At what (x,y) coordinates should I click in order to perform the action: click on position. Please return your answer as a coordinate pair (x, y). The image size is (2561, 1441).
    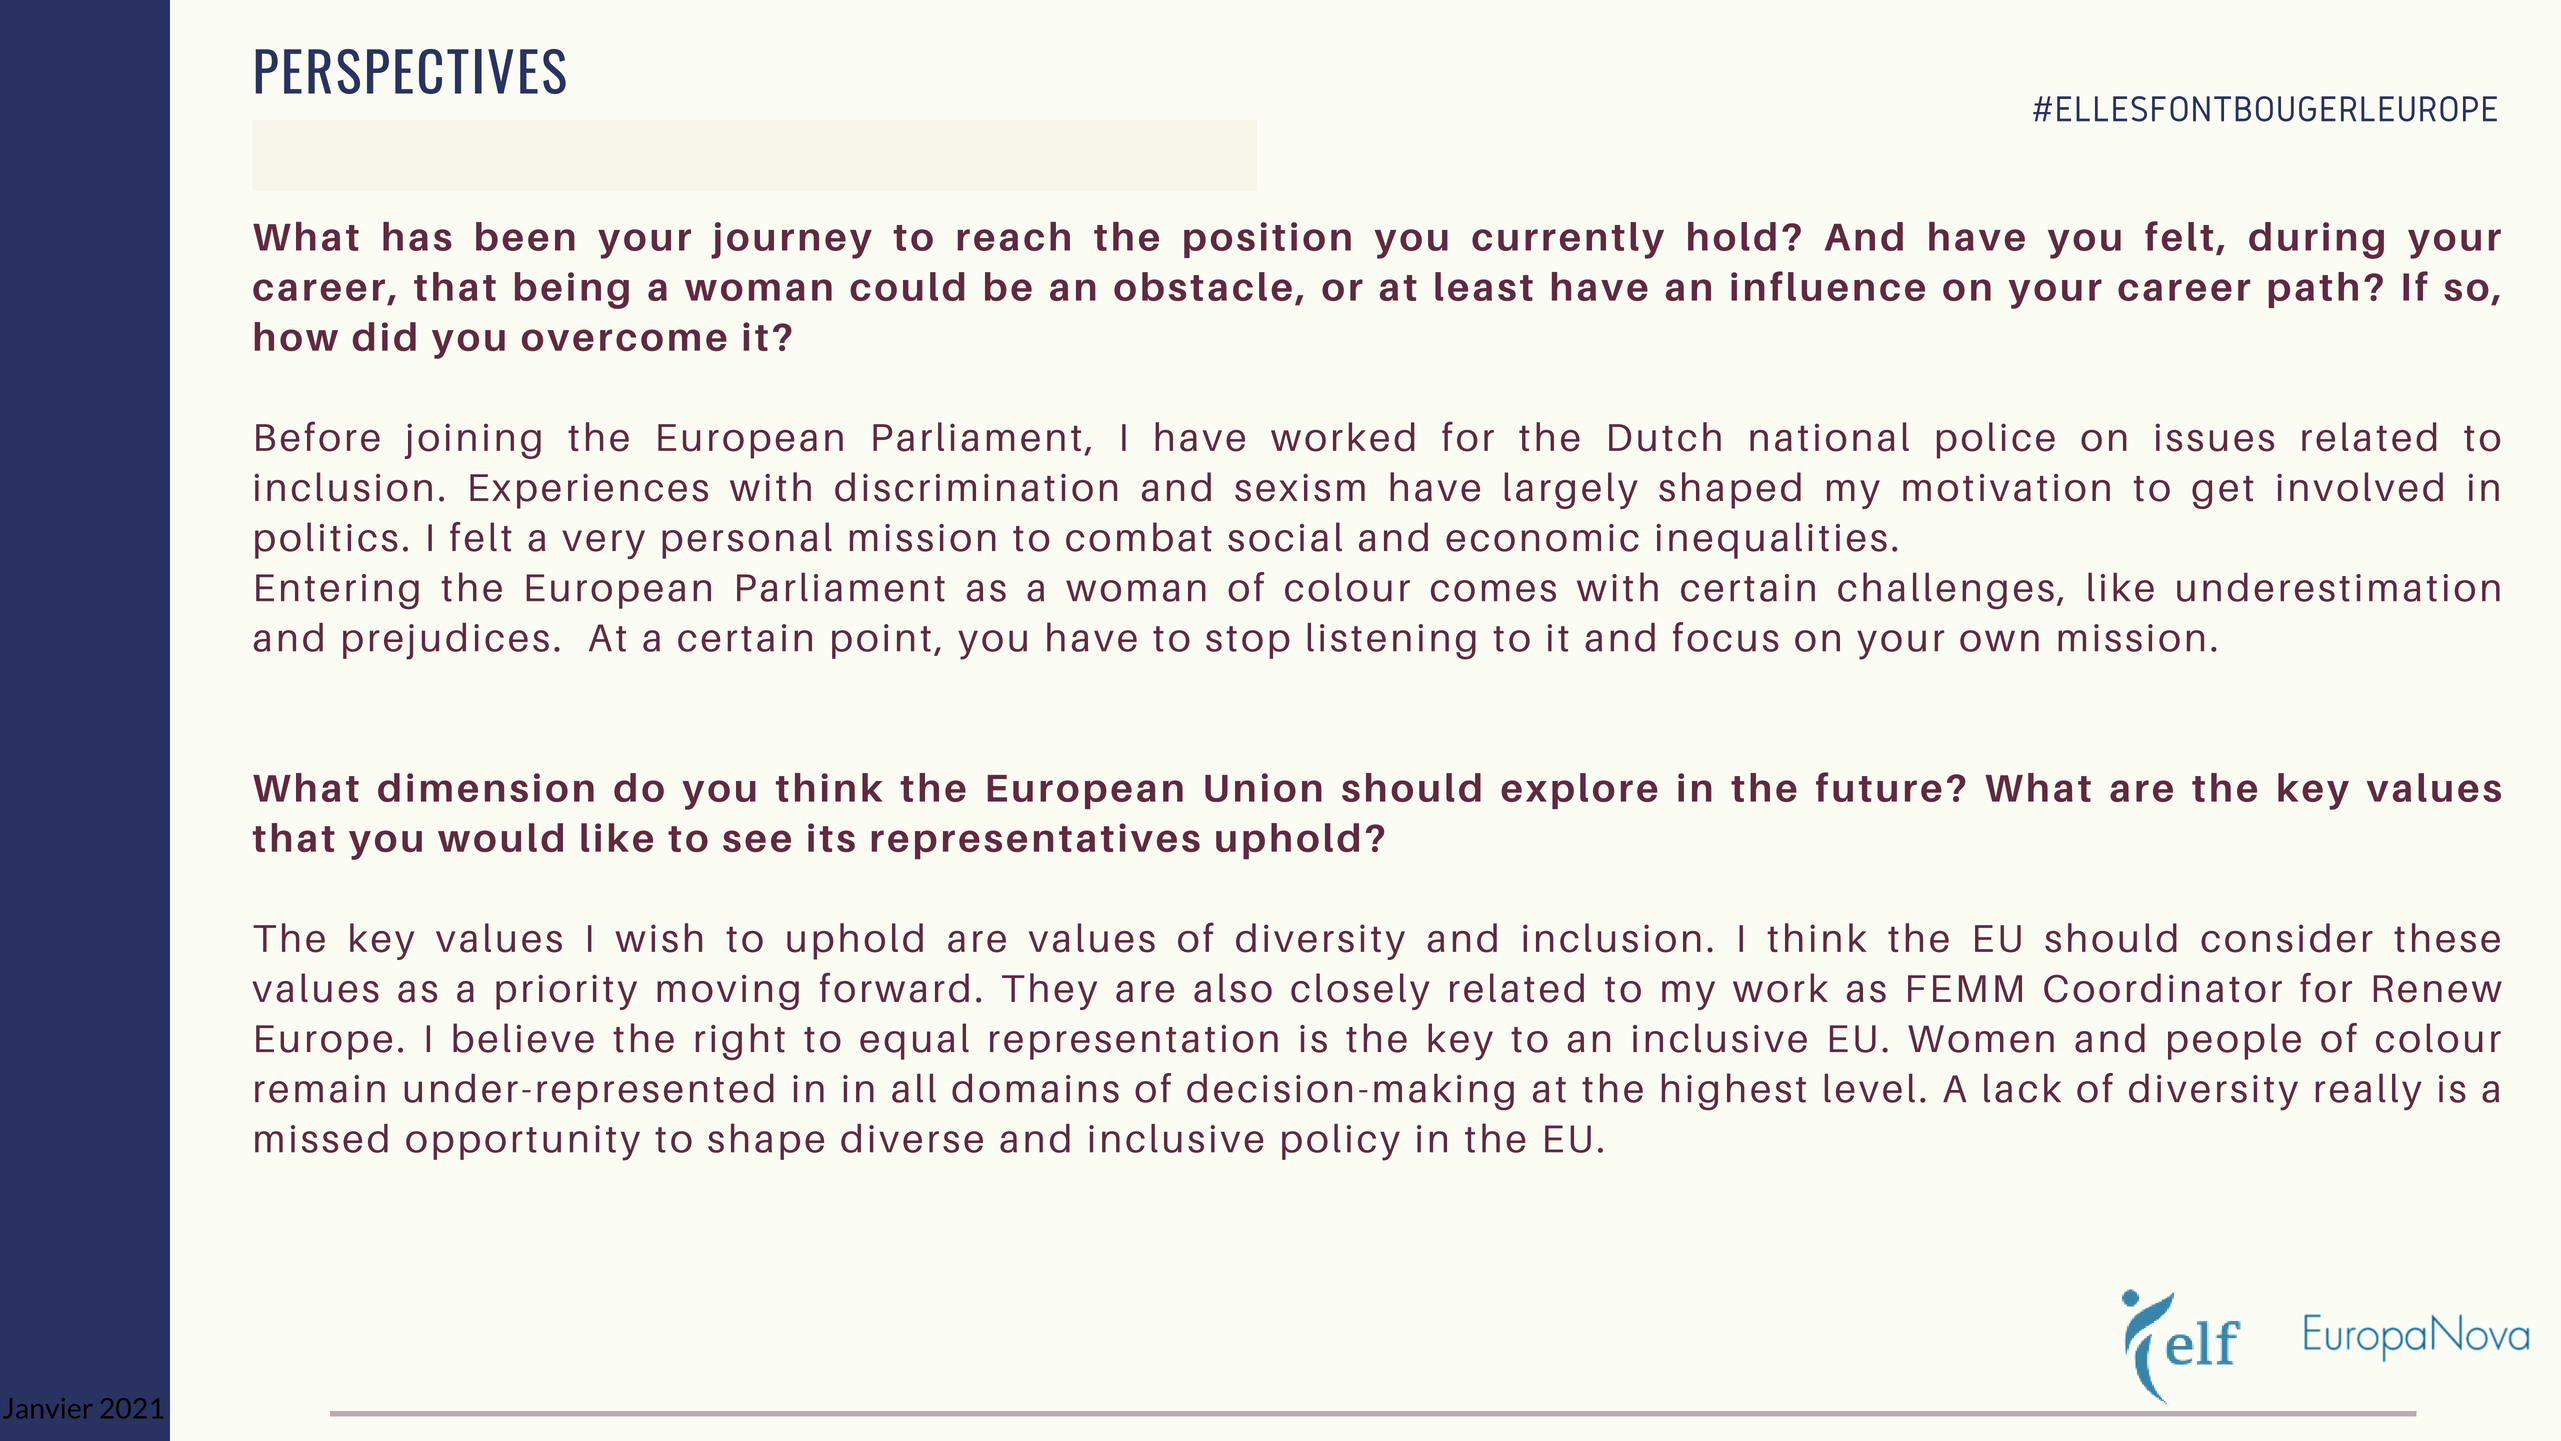
    Looking at the image, I should click on (1267, 240).
